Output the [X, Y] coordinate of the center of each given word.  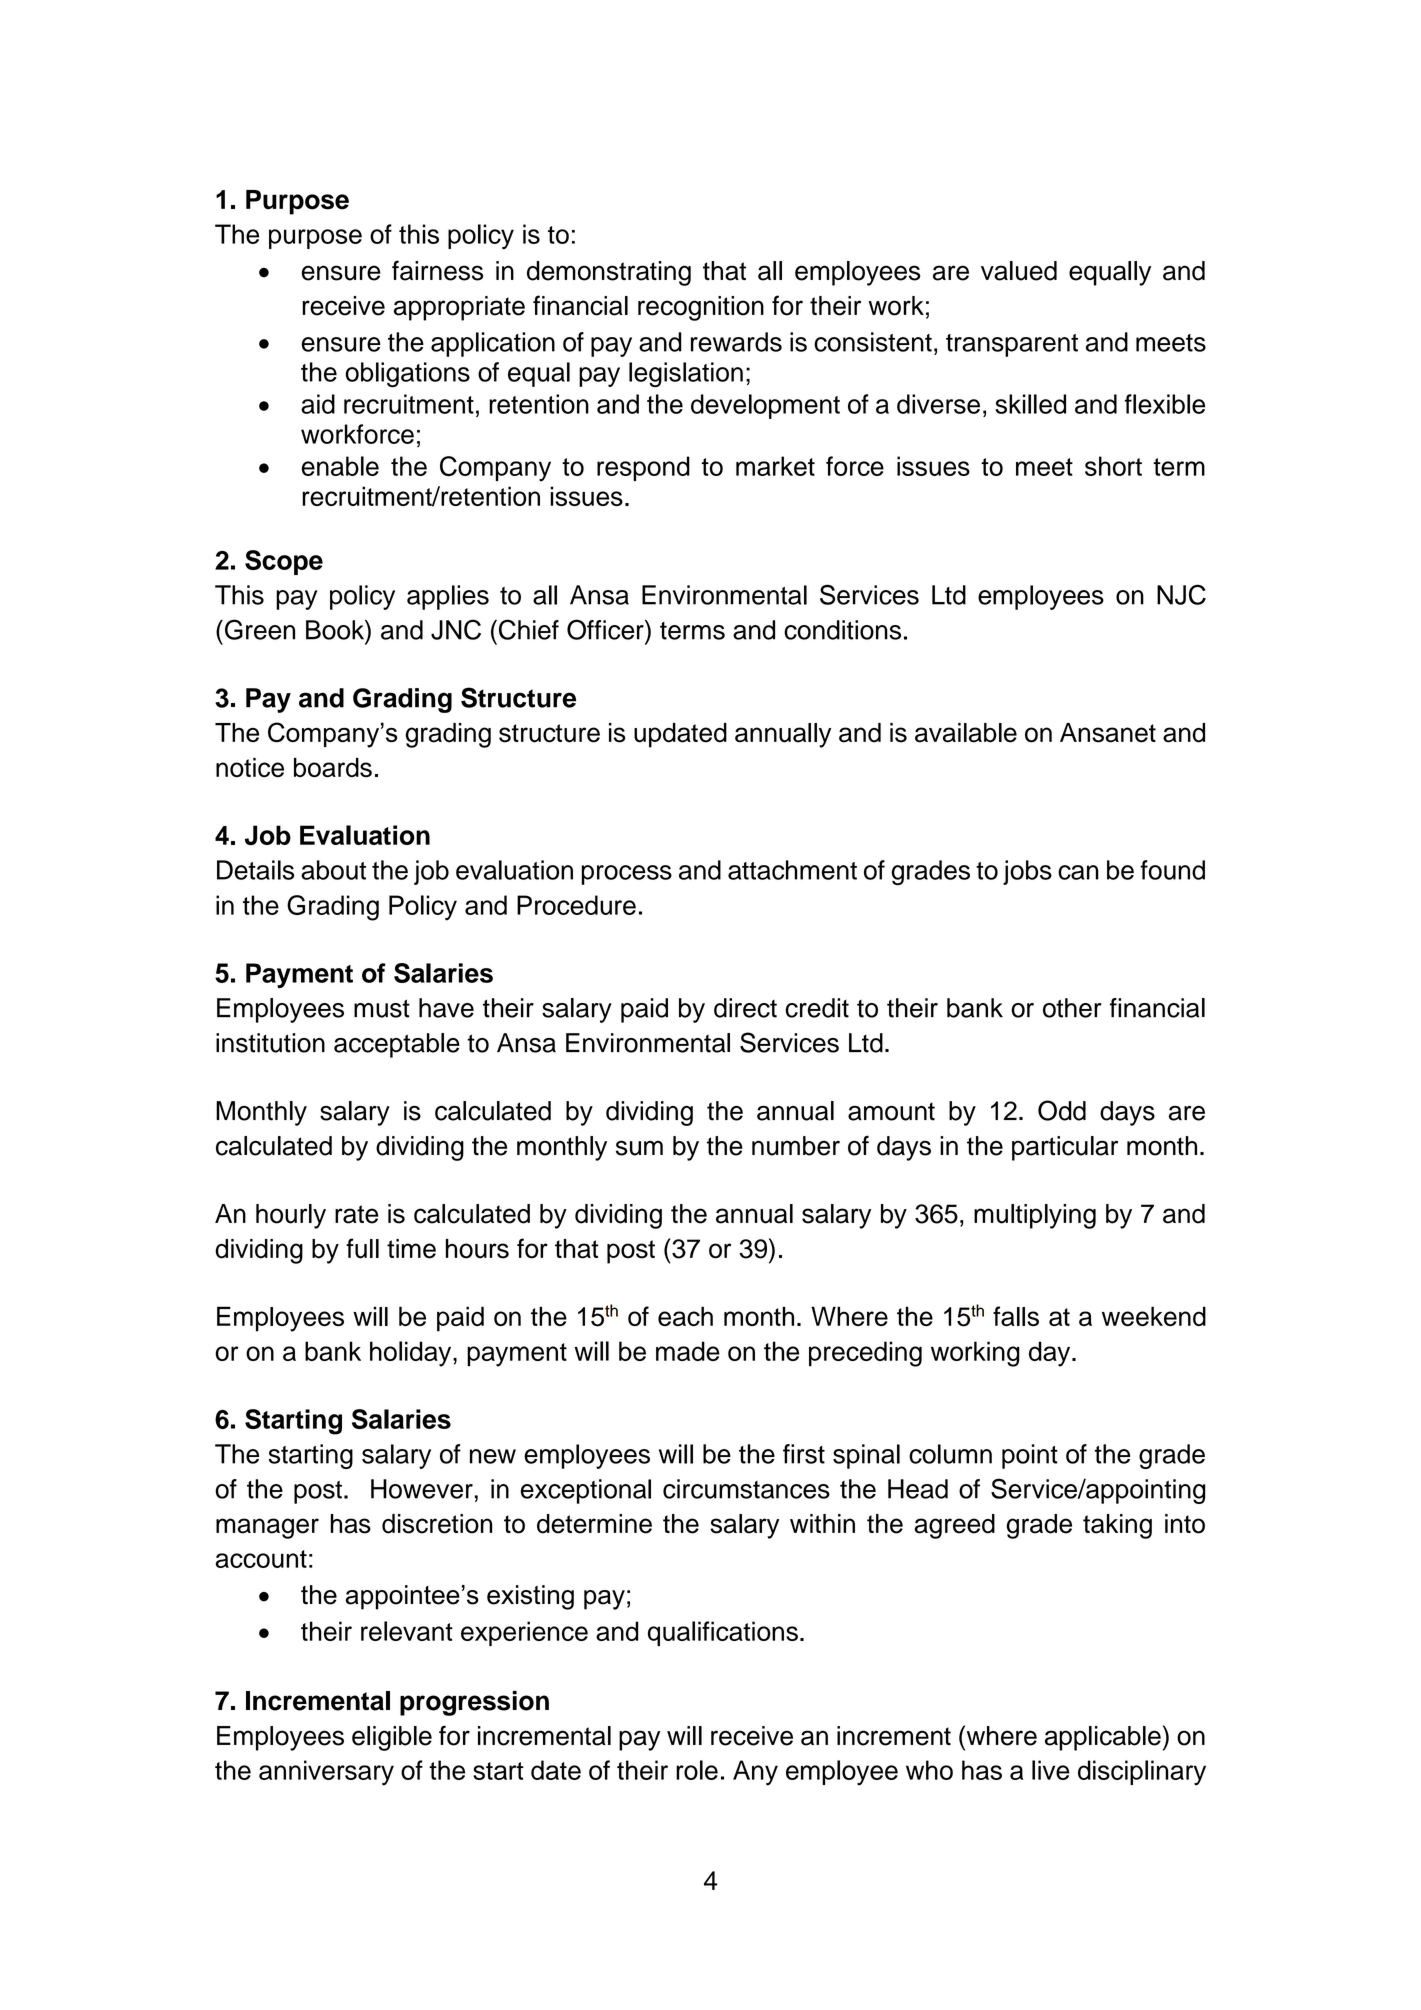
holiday [412, 1354]
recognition [701, 308]
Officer [606, 629]
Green [260, 629]
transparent [1012, 345]
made [688, 1351]
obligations [407, 374]
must [382, 1008]
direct [745, 1008]
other [1072, 1008]
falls [1016, 1316]
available [966, 733]
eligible [392, 1738]
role [697, 1770]
